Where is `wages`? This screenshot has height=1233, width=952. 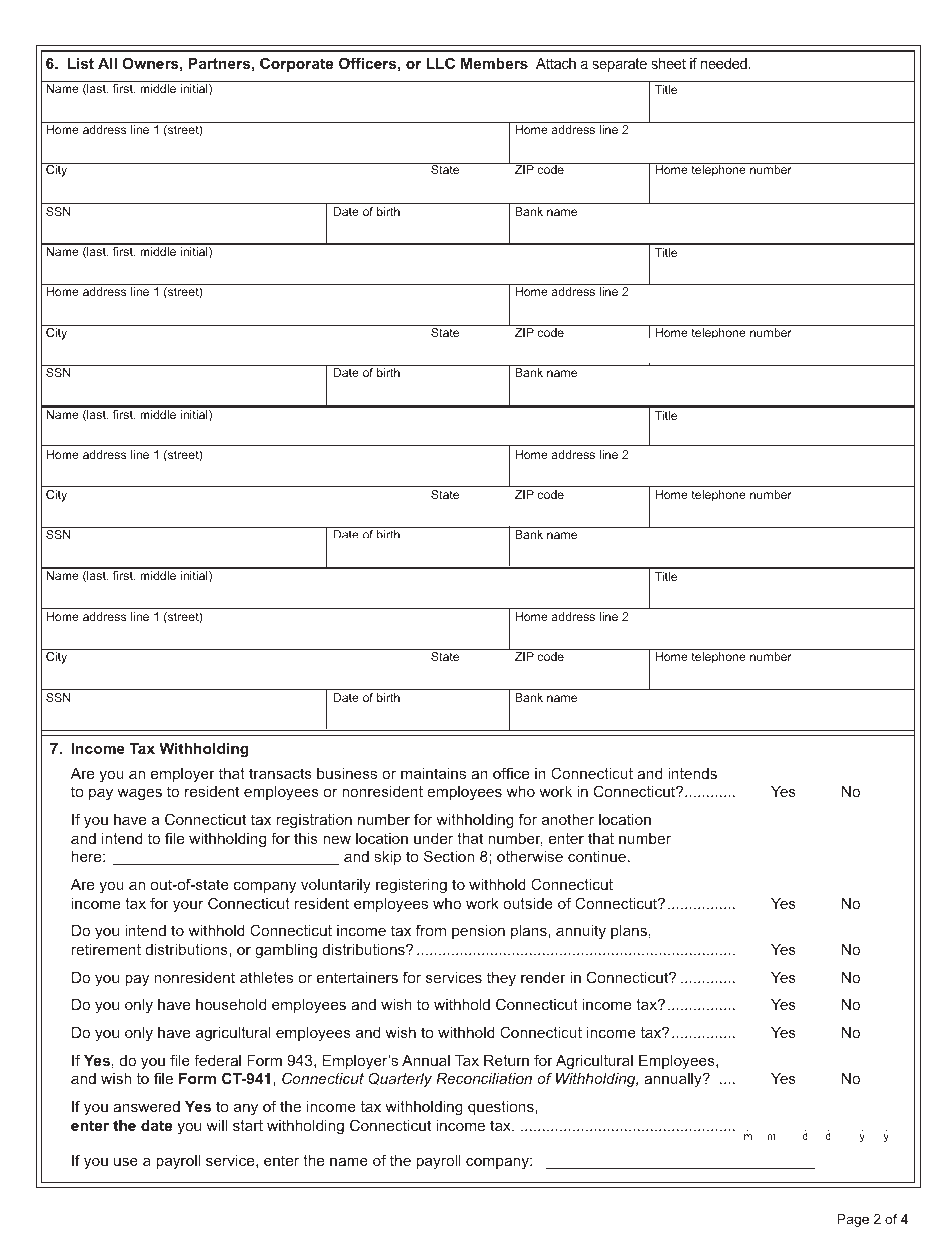 wages is located at coordinates (139, 794).
